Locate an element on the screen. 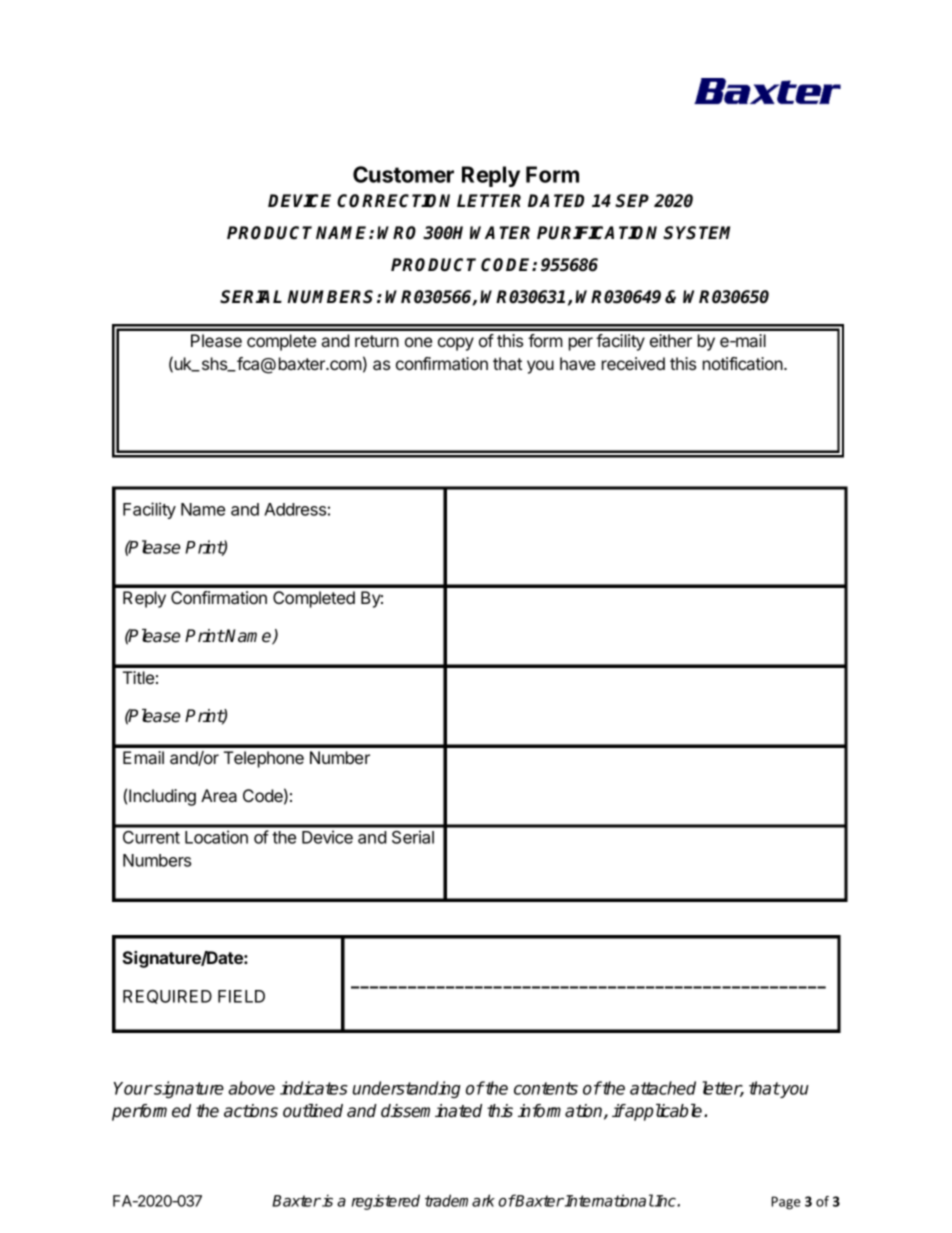 Image resolution: width=952 pixels, height=1233 pixels. attached is located at coordinates (663, 1088).
